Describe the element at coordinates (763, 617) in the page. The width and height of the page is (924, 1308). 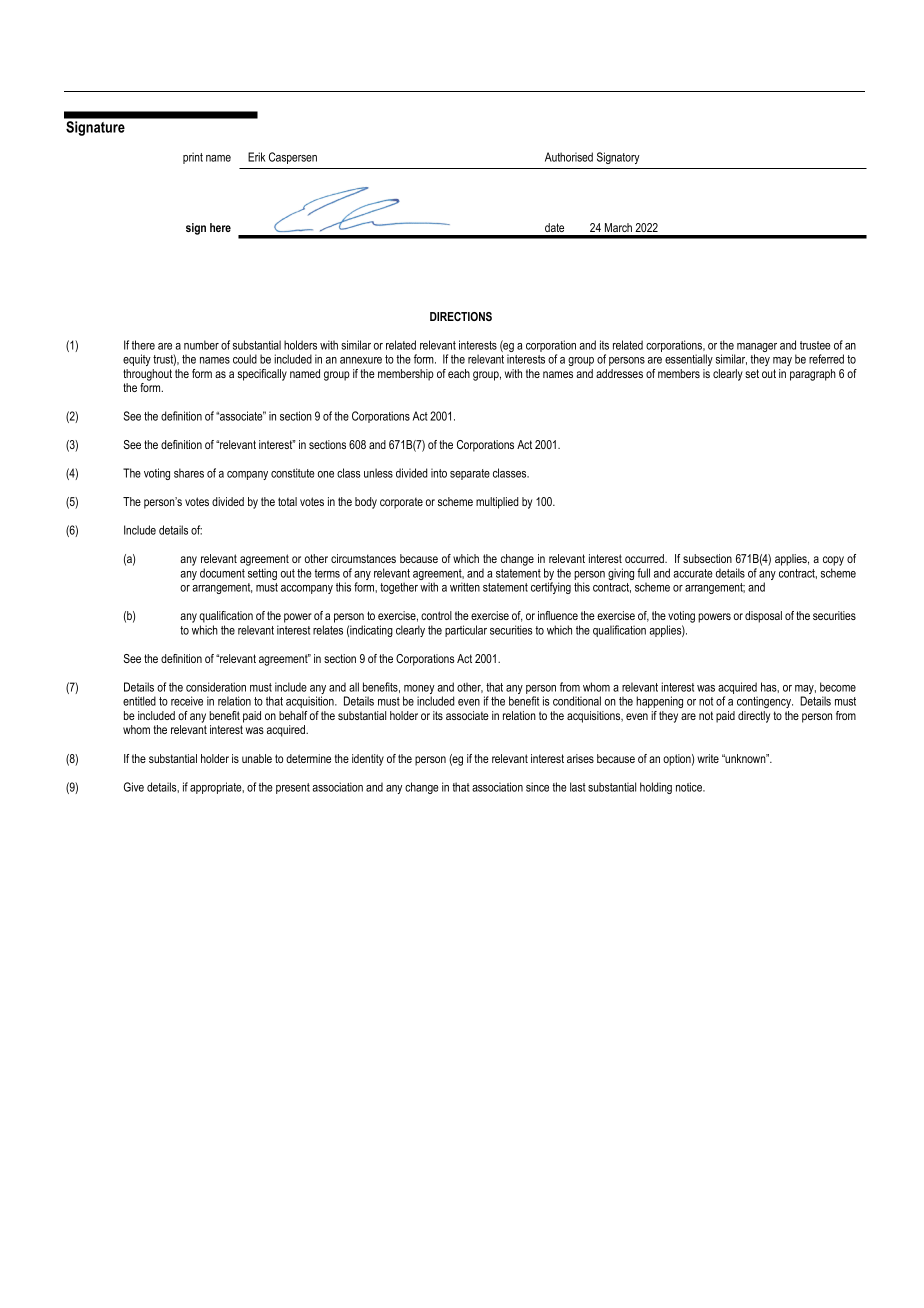
I see `disposal` at that location.
